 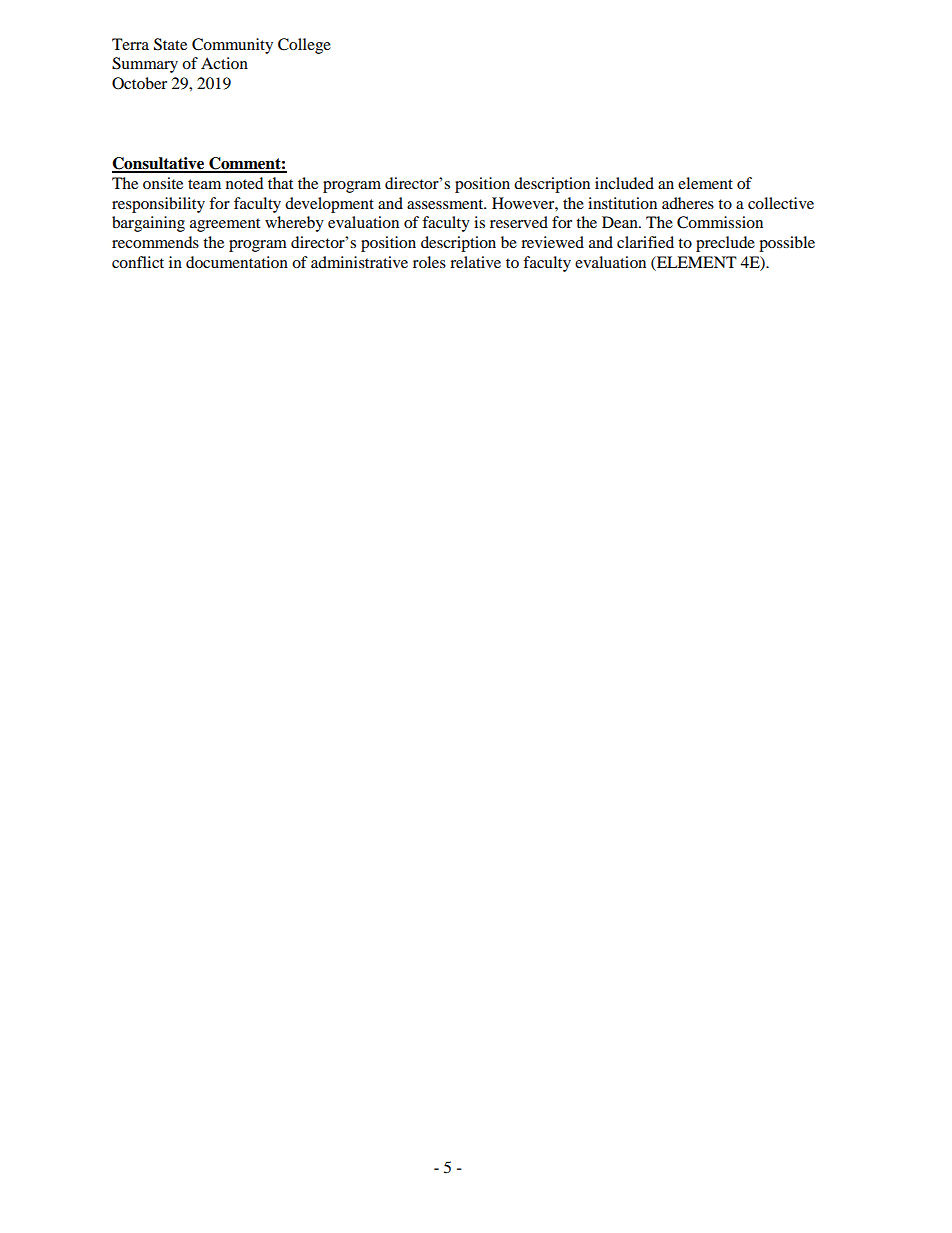 What do you see at coordinates (139, 83) in the screenshot?
I see `October` at bounding box center [139, 83].
